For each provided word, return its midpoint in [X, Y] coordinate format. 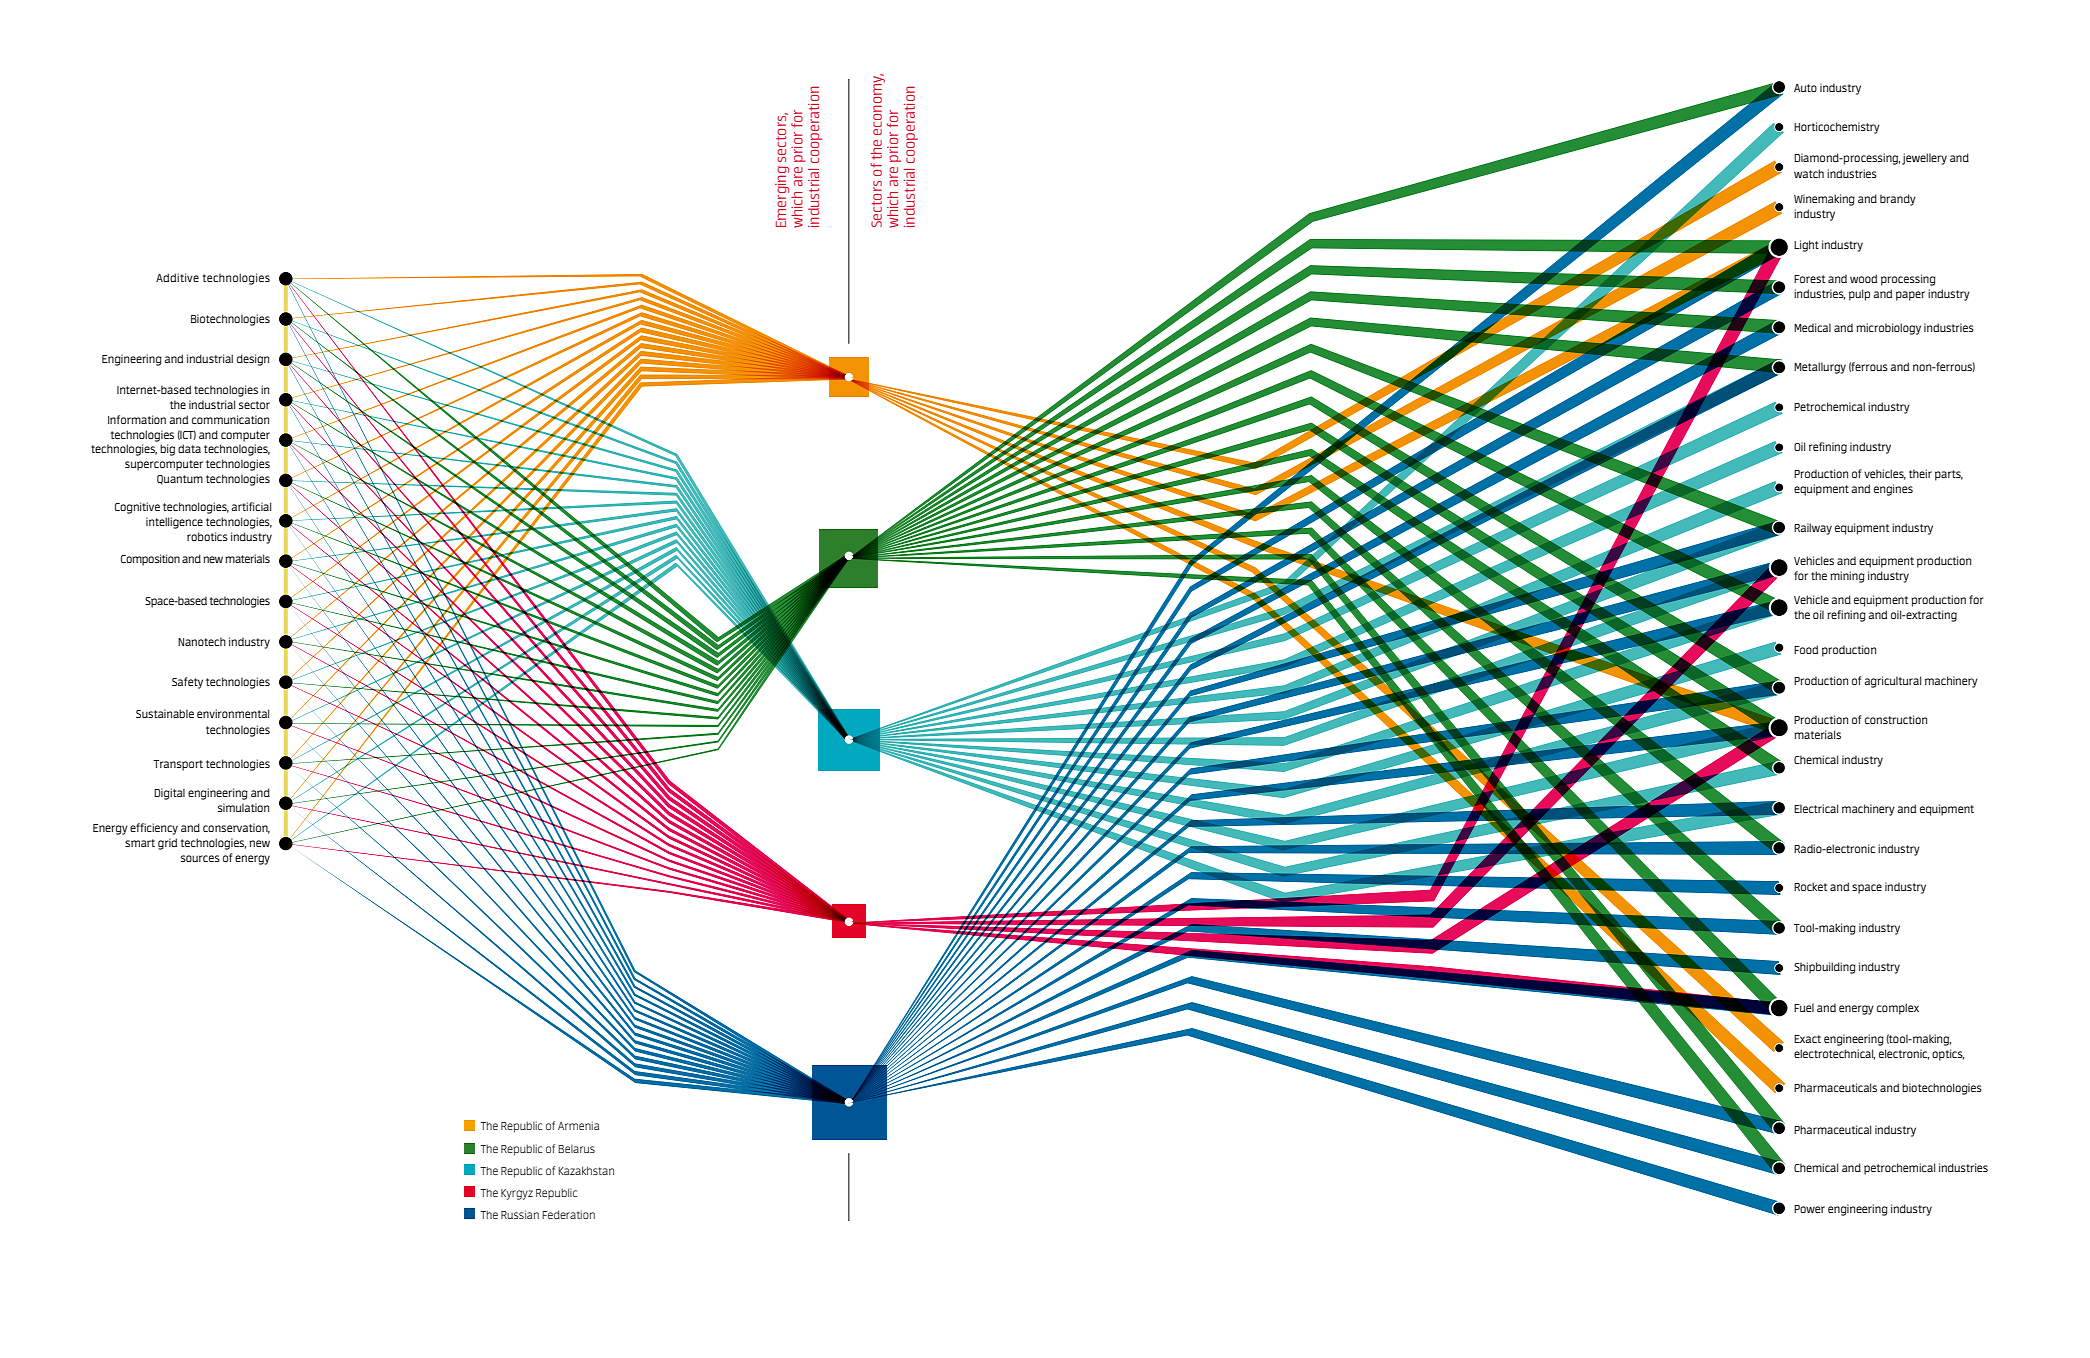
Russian [520, 1214]
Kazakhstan [586, 1170]
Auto [1805, 88]
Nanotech [202, 641]
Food [1806, 649]
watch [1809, 173]
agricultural [1893, 682]
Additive [177, 277]
